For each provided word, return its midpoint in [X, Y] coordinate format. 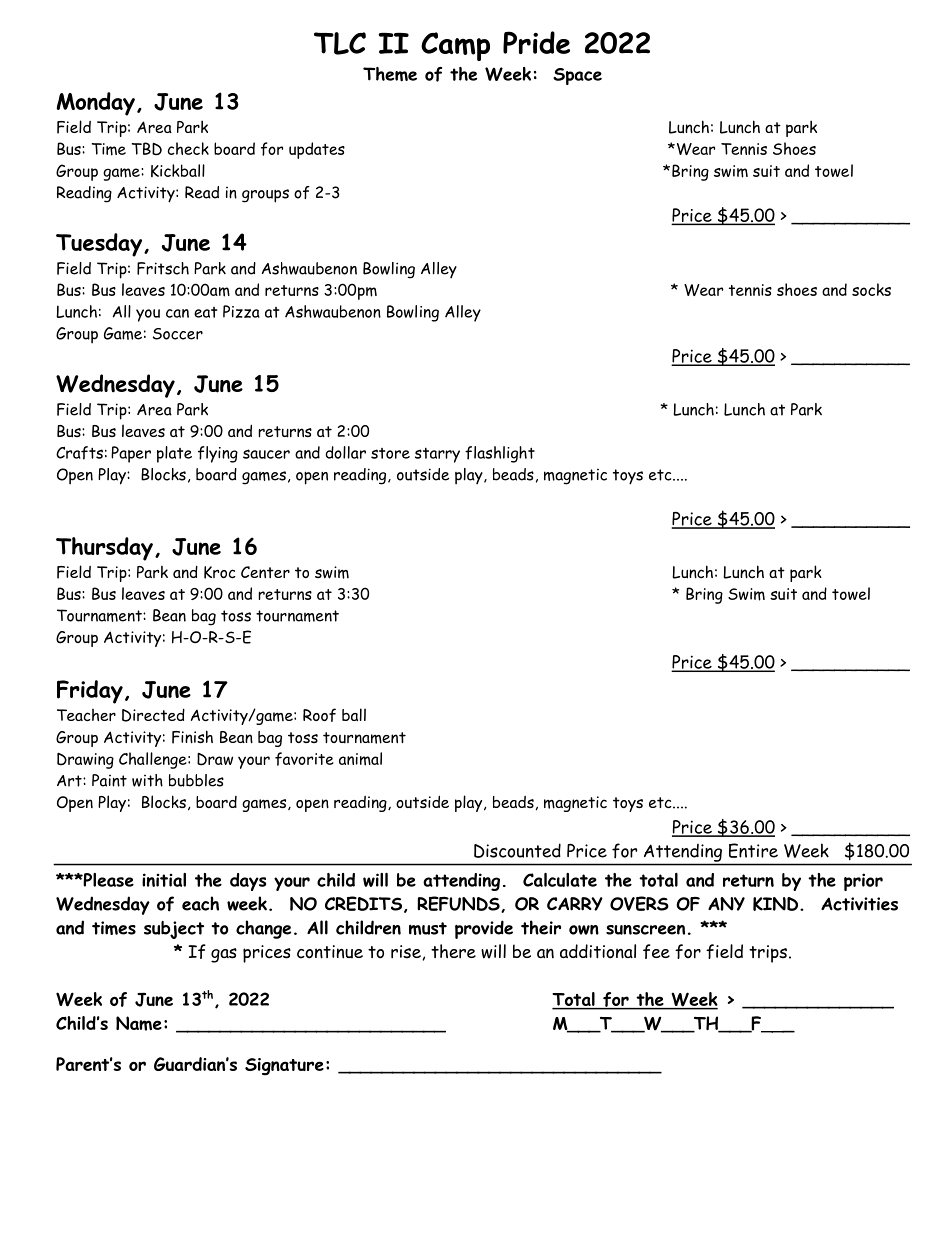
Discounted [517, 850]
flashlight [500, 454]
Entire [753, 850]
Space [577, 76]
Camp [455, 46]
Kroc [220, 572]
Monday [95, 104]
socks [871, 289]
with [147, 780]
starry [437, 455]
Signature [284, 1067]
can [177, 313]
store [390, 453]
